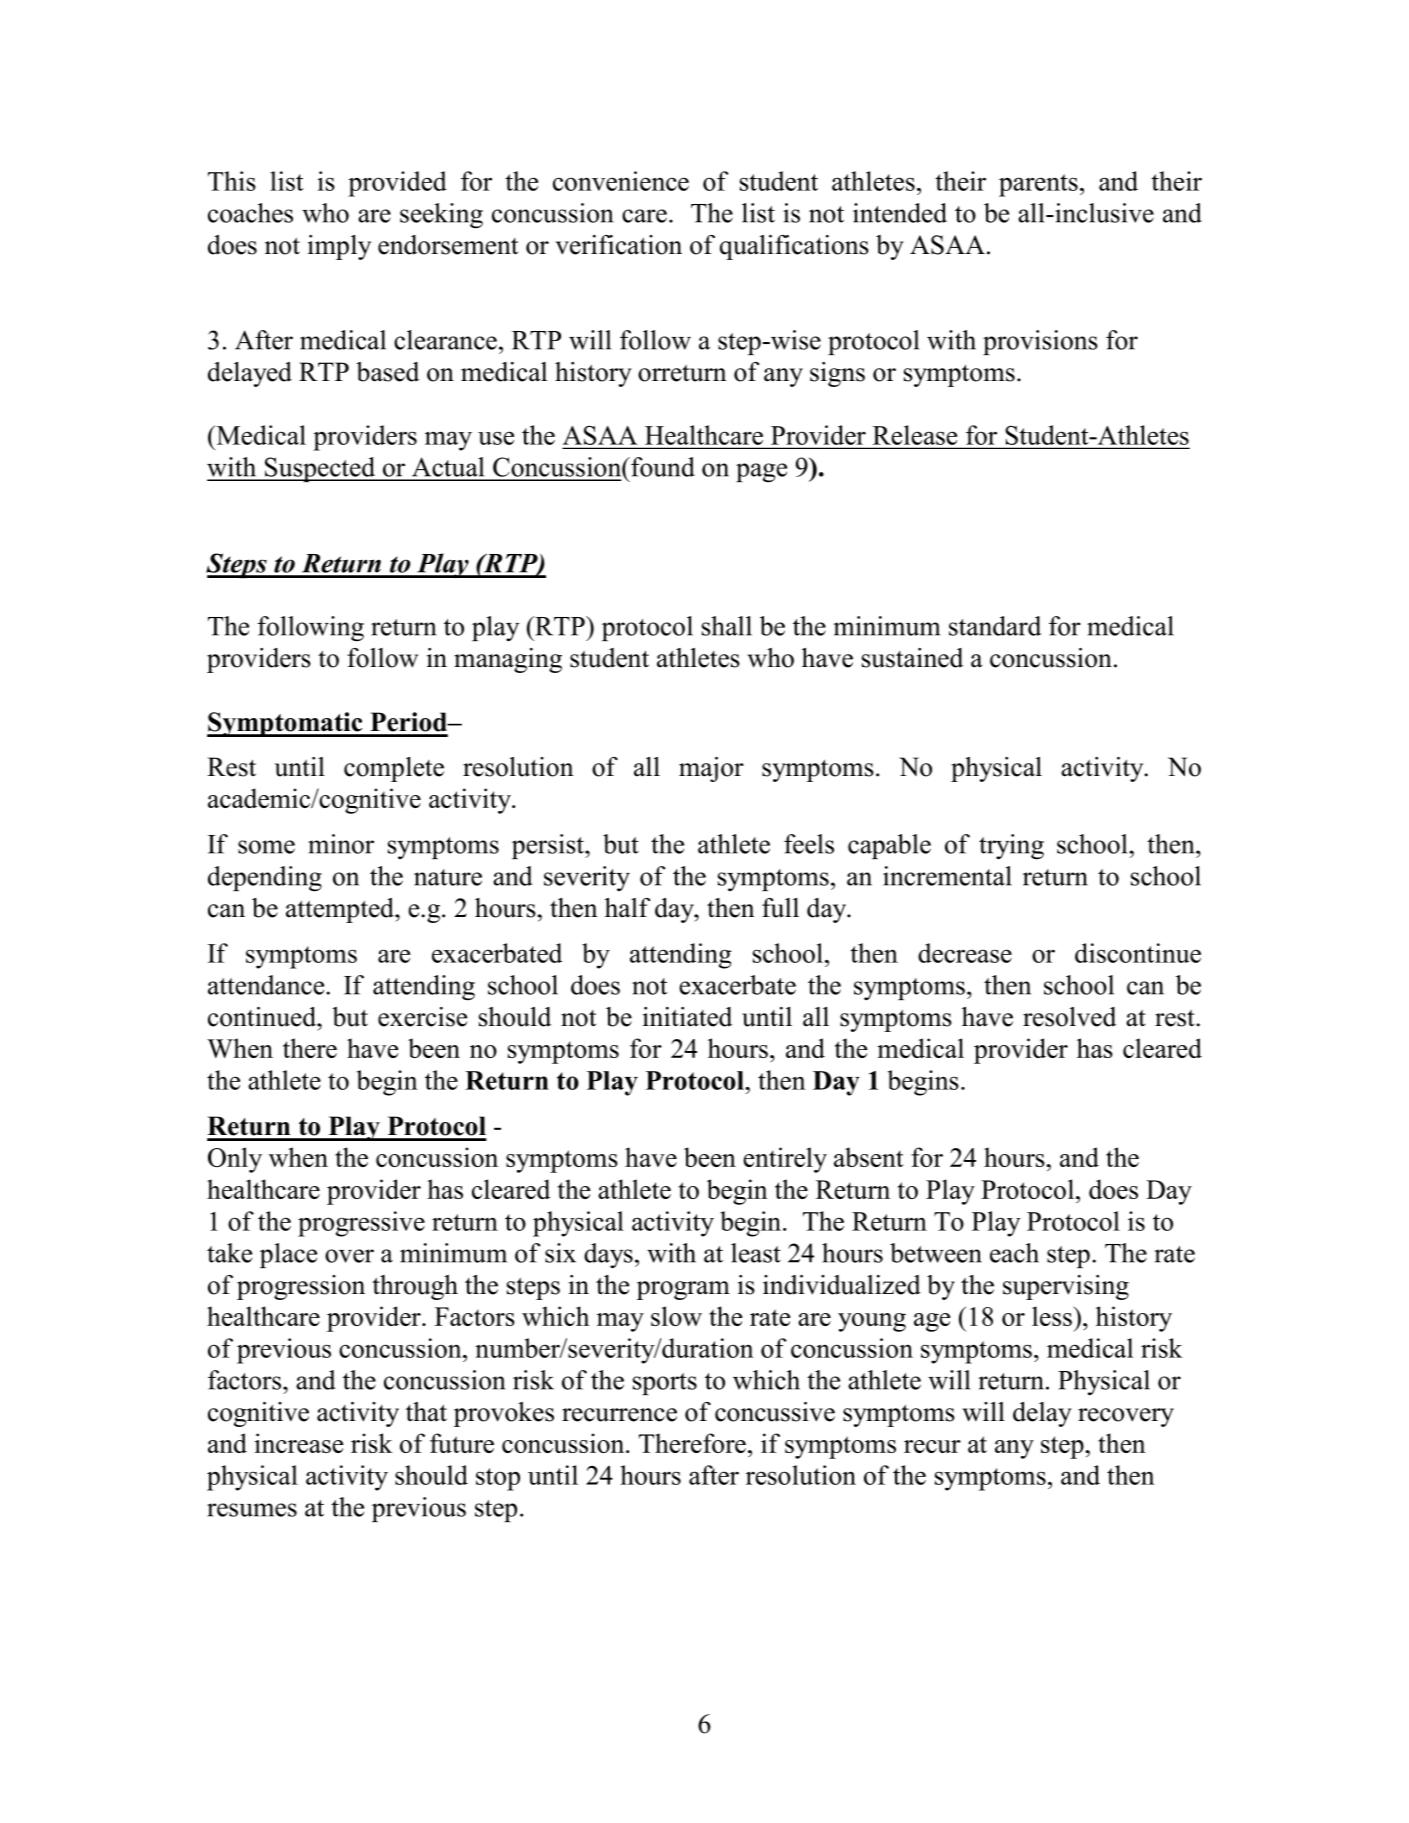 Image resolution: width=1409 pixels, height=1823 pixels. Describe the element at coordinates (711, 769) in the page. I see `major` at that location.
